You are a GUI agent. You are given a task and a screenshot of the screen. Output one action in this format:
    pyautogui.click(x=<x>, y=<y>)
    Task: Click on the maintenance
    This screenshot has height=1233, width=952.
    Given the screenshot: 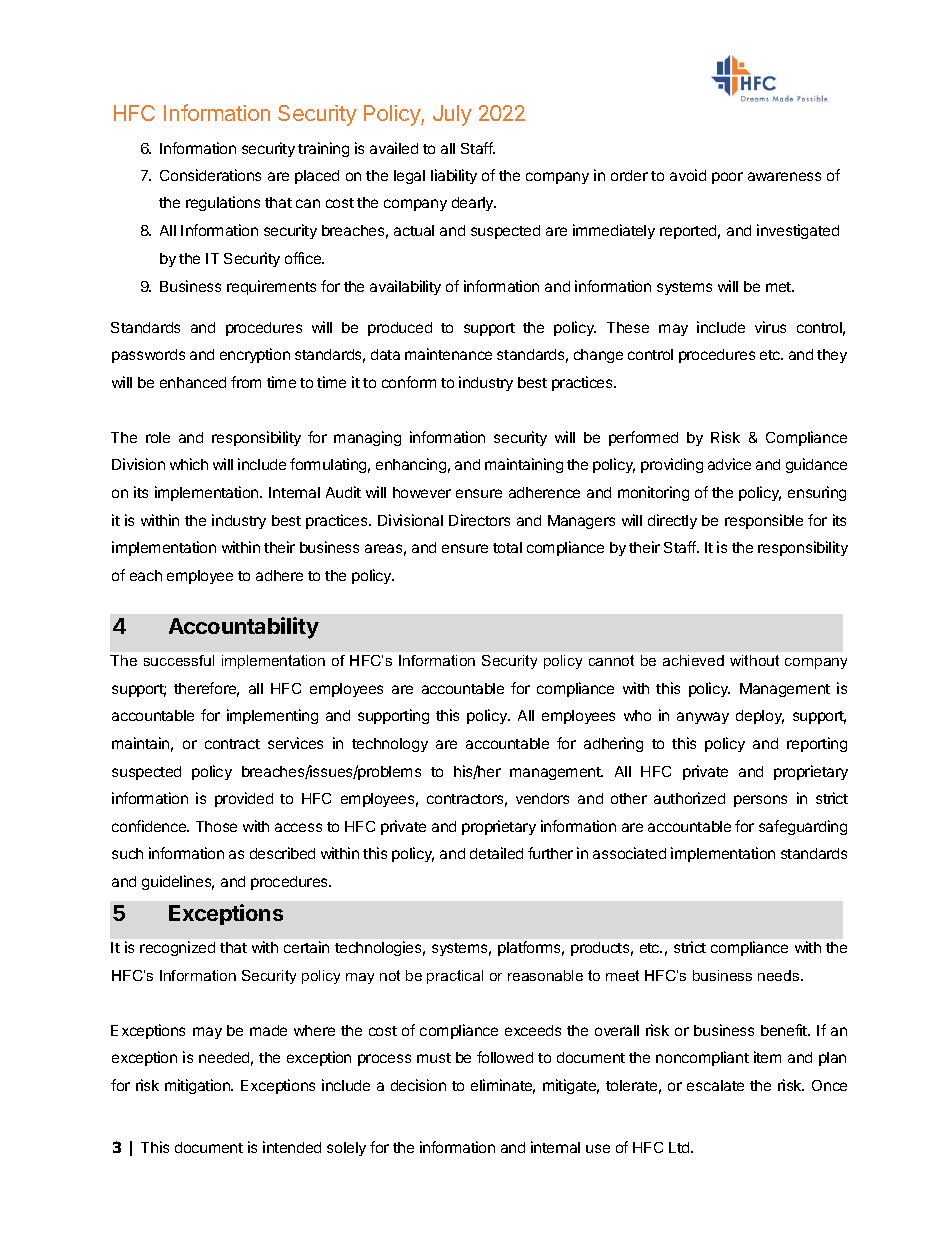 What is the action you would take?
    pyautogui.click(x=448, y=354)
